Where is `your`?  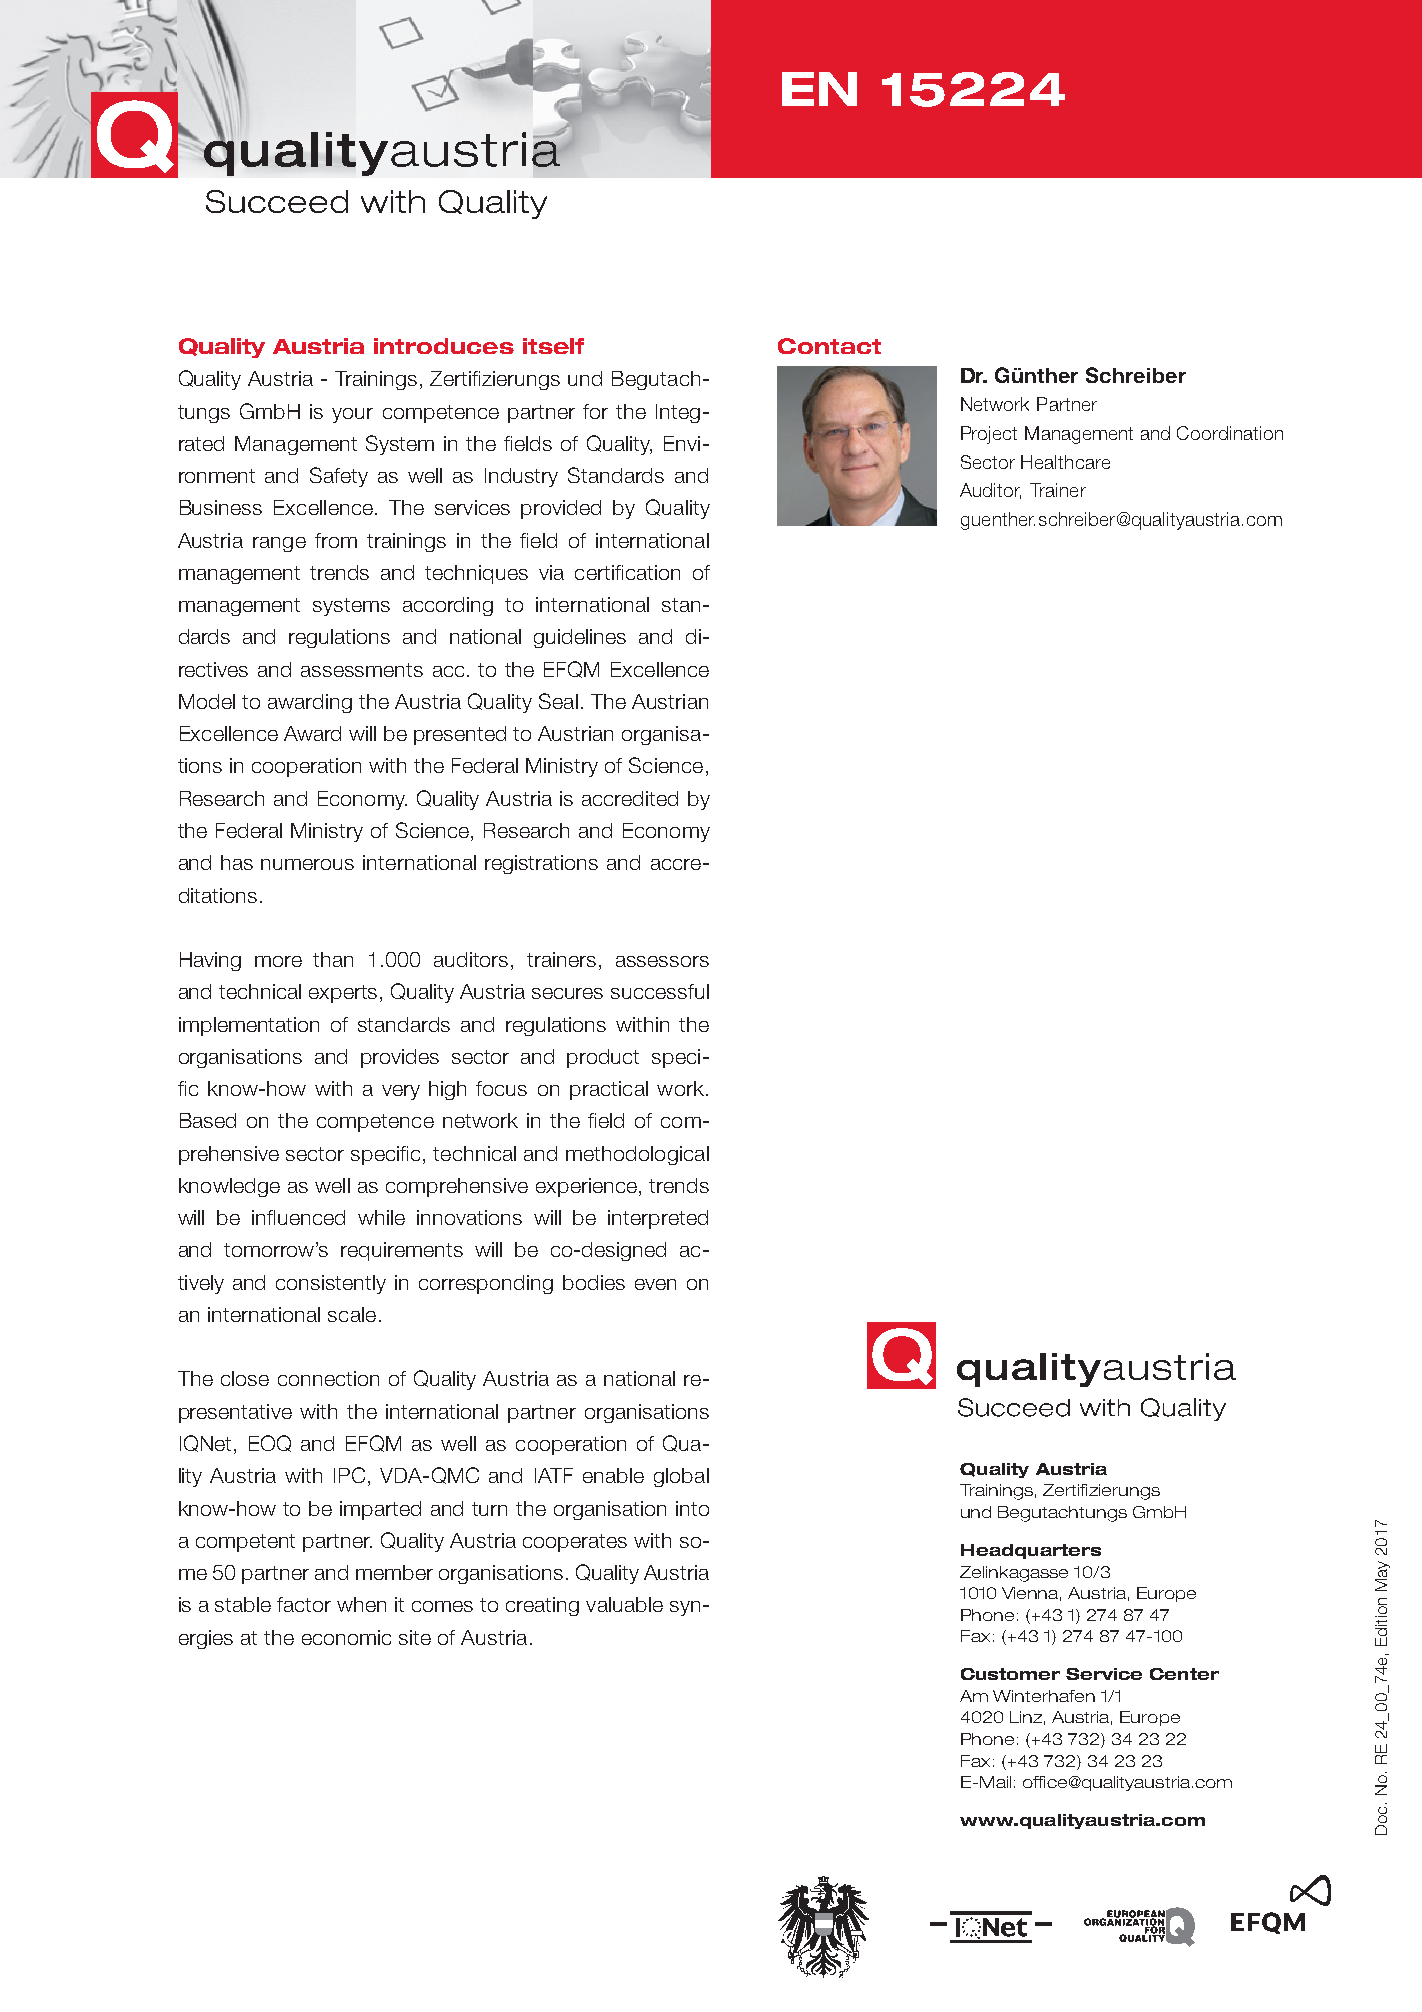
your is located at coordinates (352, 415).
